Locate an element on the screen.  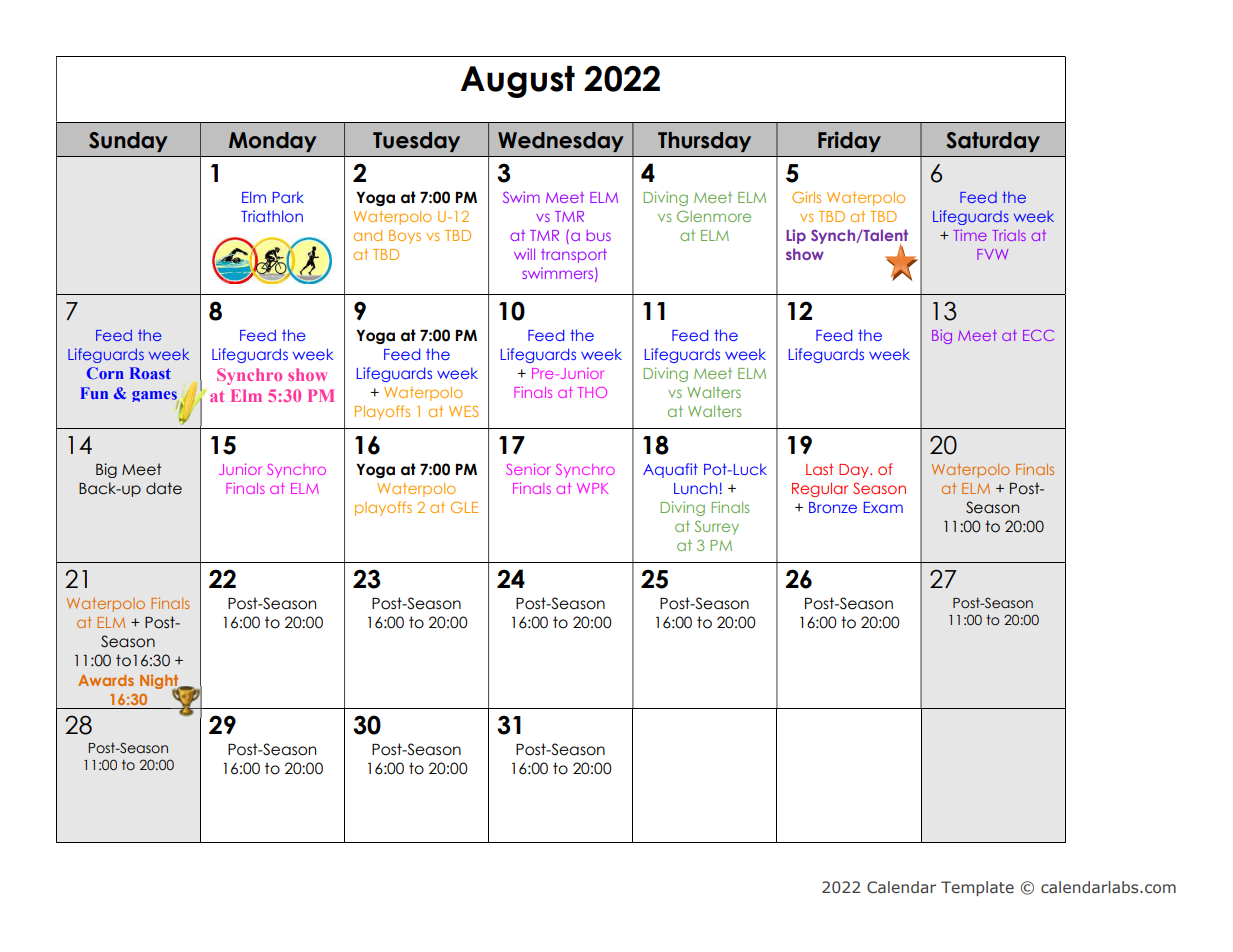
Saturday is located at coordinates (993, 142).
